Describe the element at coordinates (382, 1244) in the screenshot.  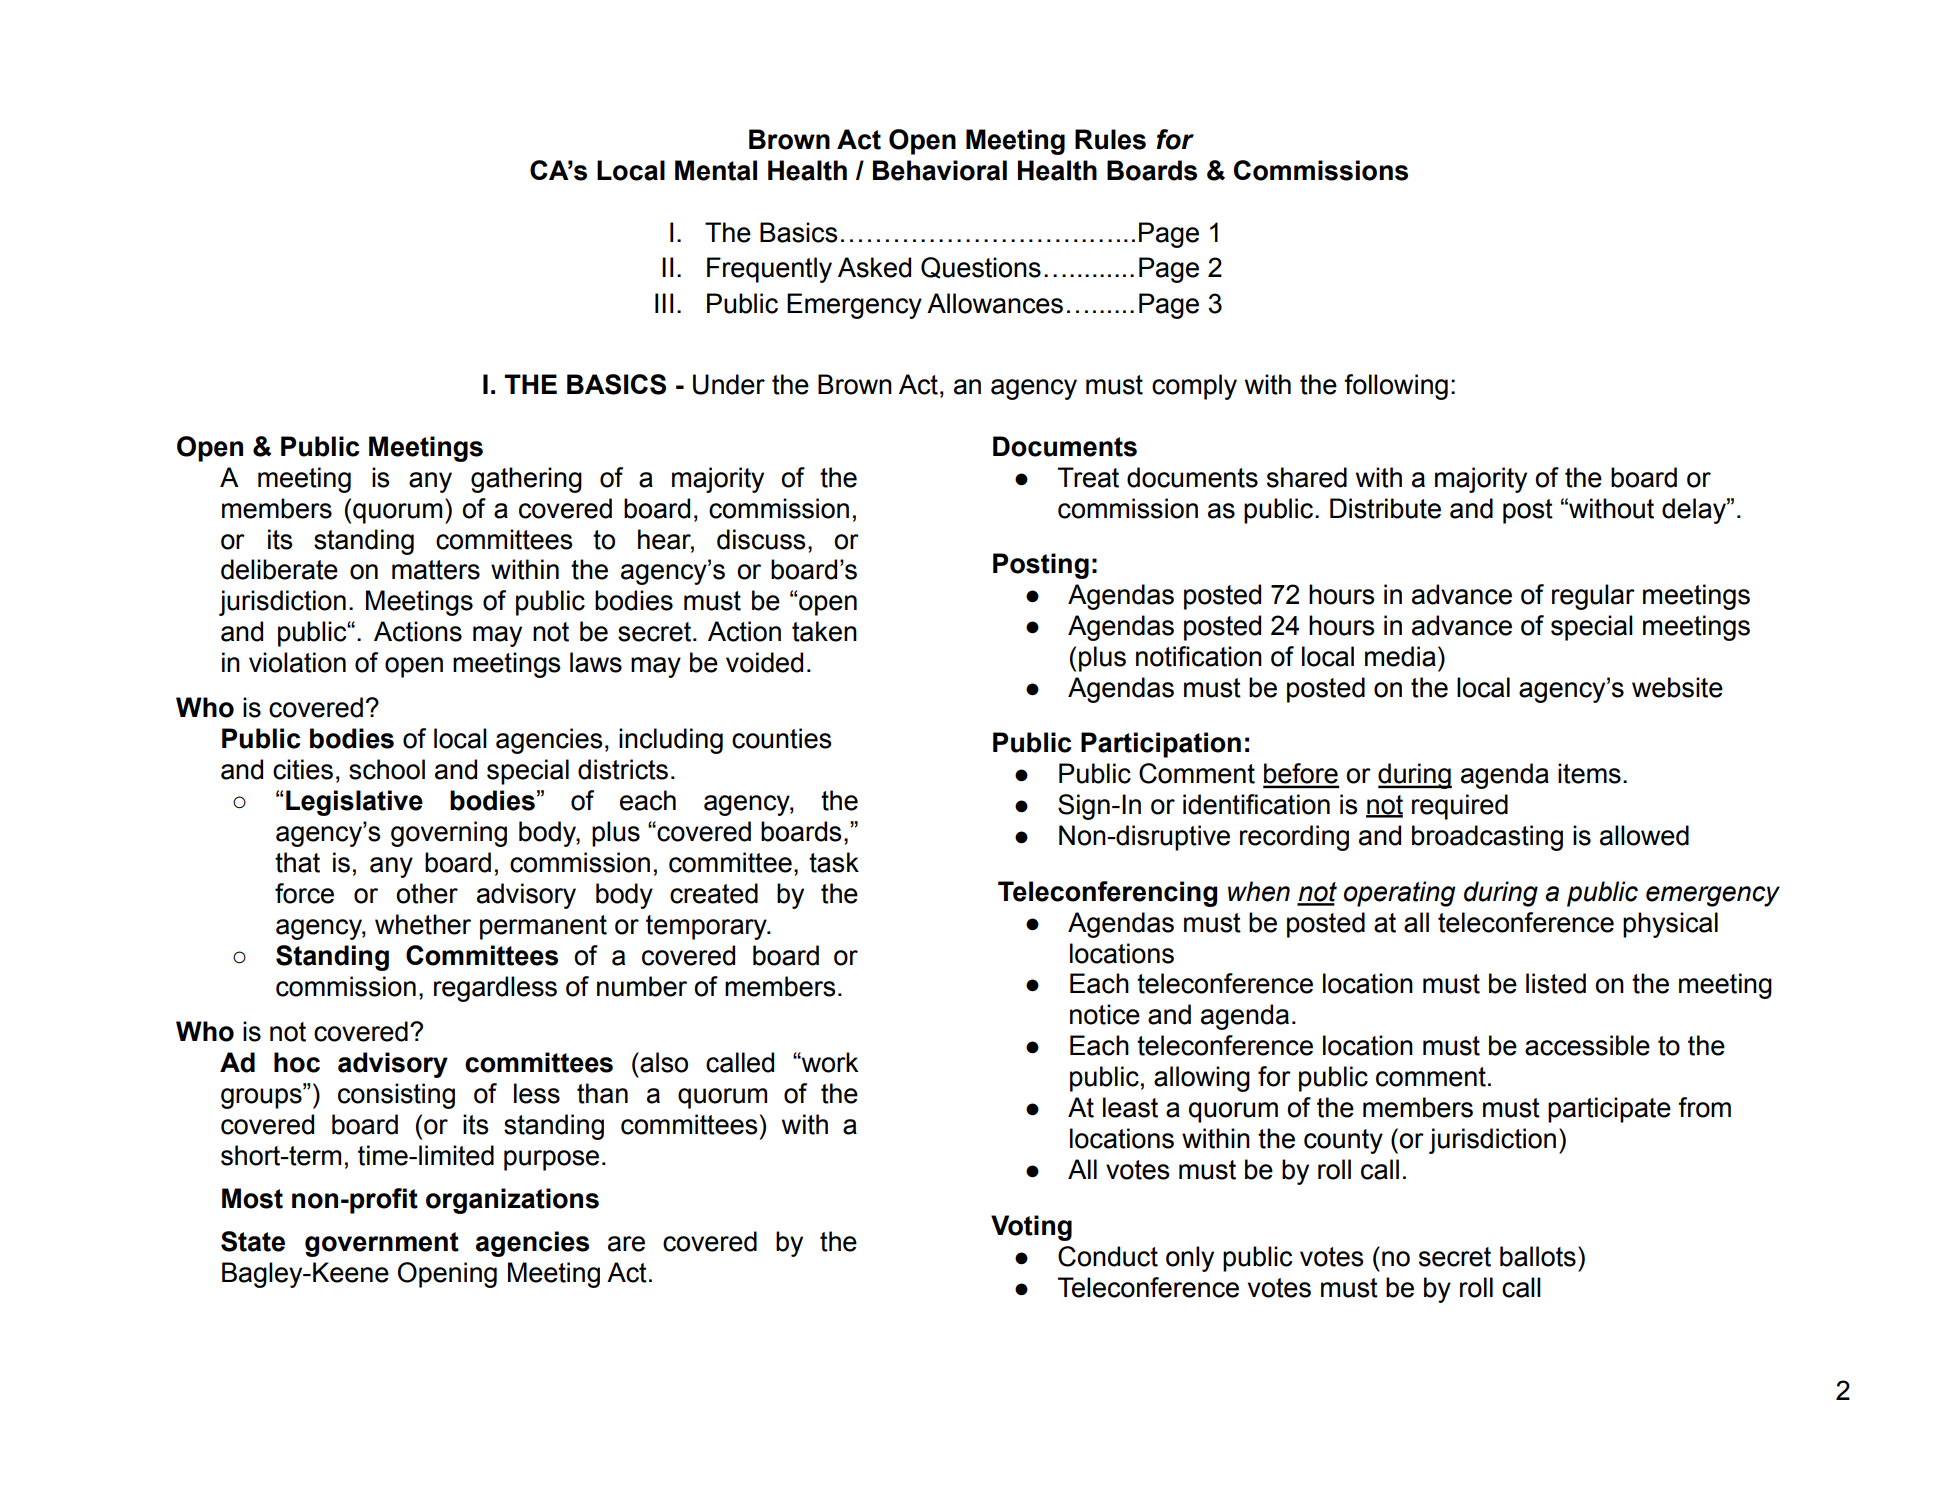
I see `government` at that location.
